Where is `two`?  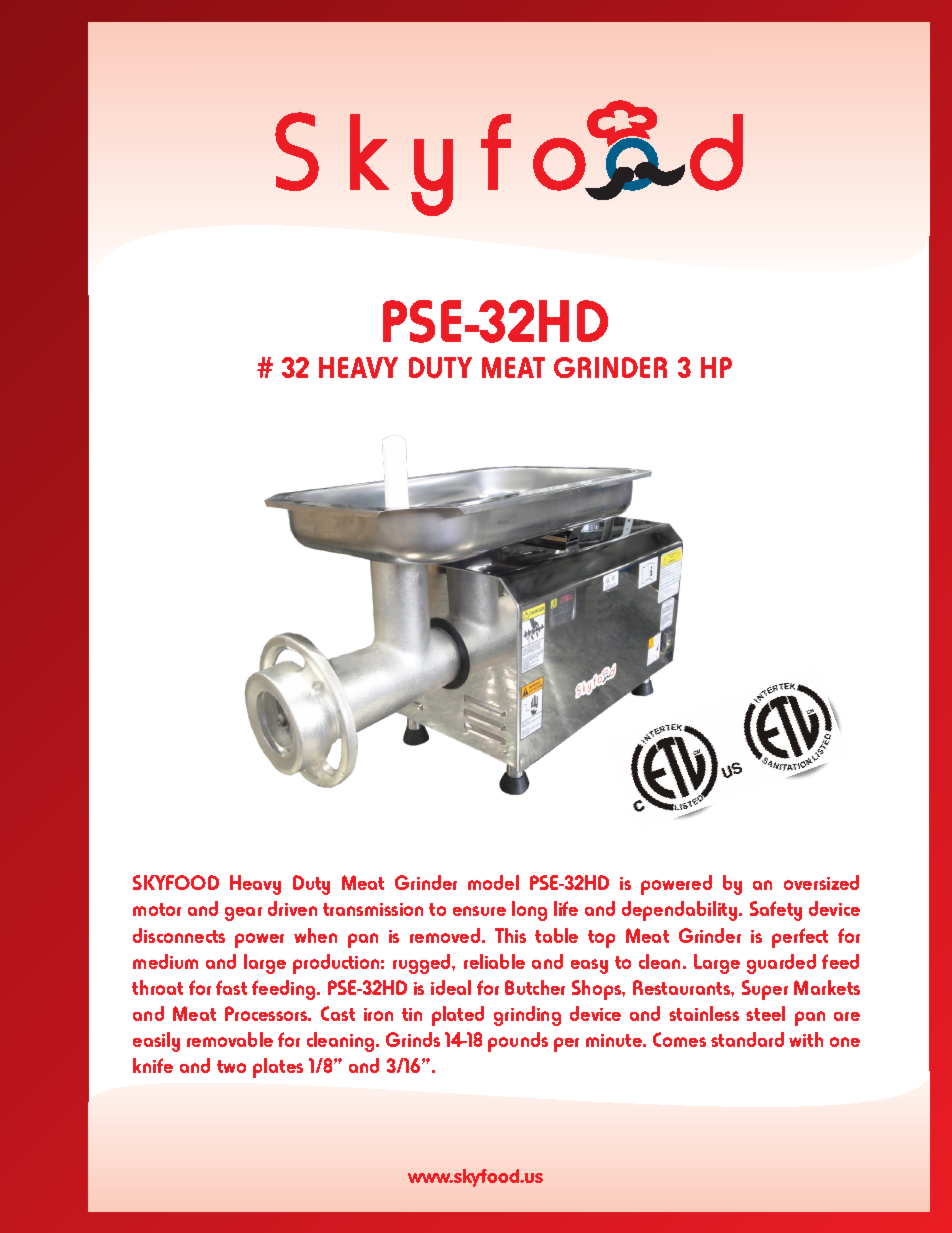 two is located at coordinates (231, 1066).
